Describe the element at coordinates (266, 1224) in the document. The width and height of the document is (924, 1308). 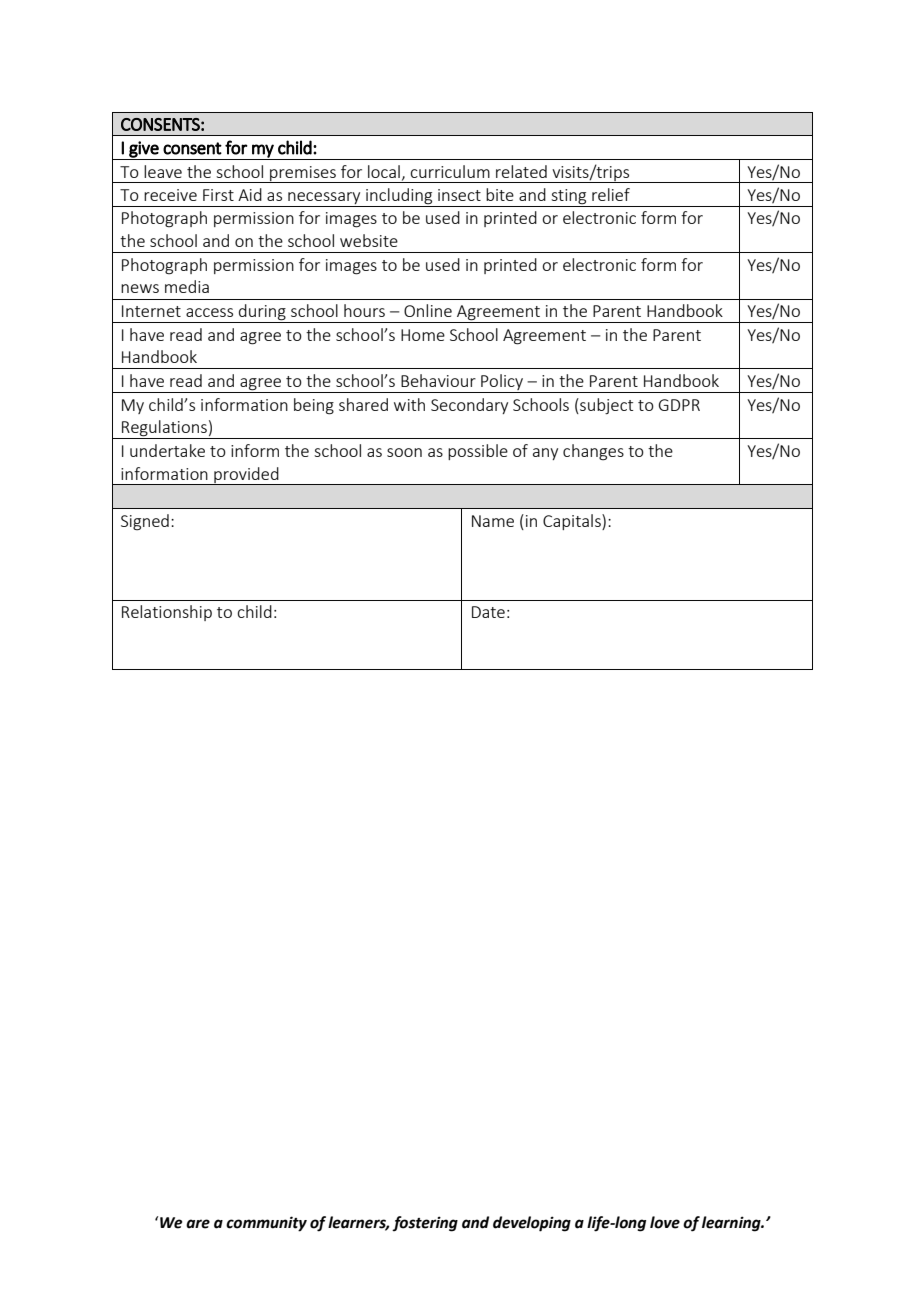
I see `community` at that location.
